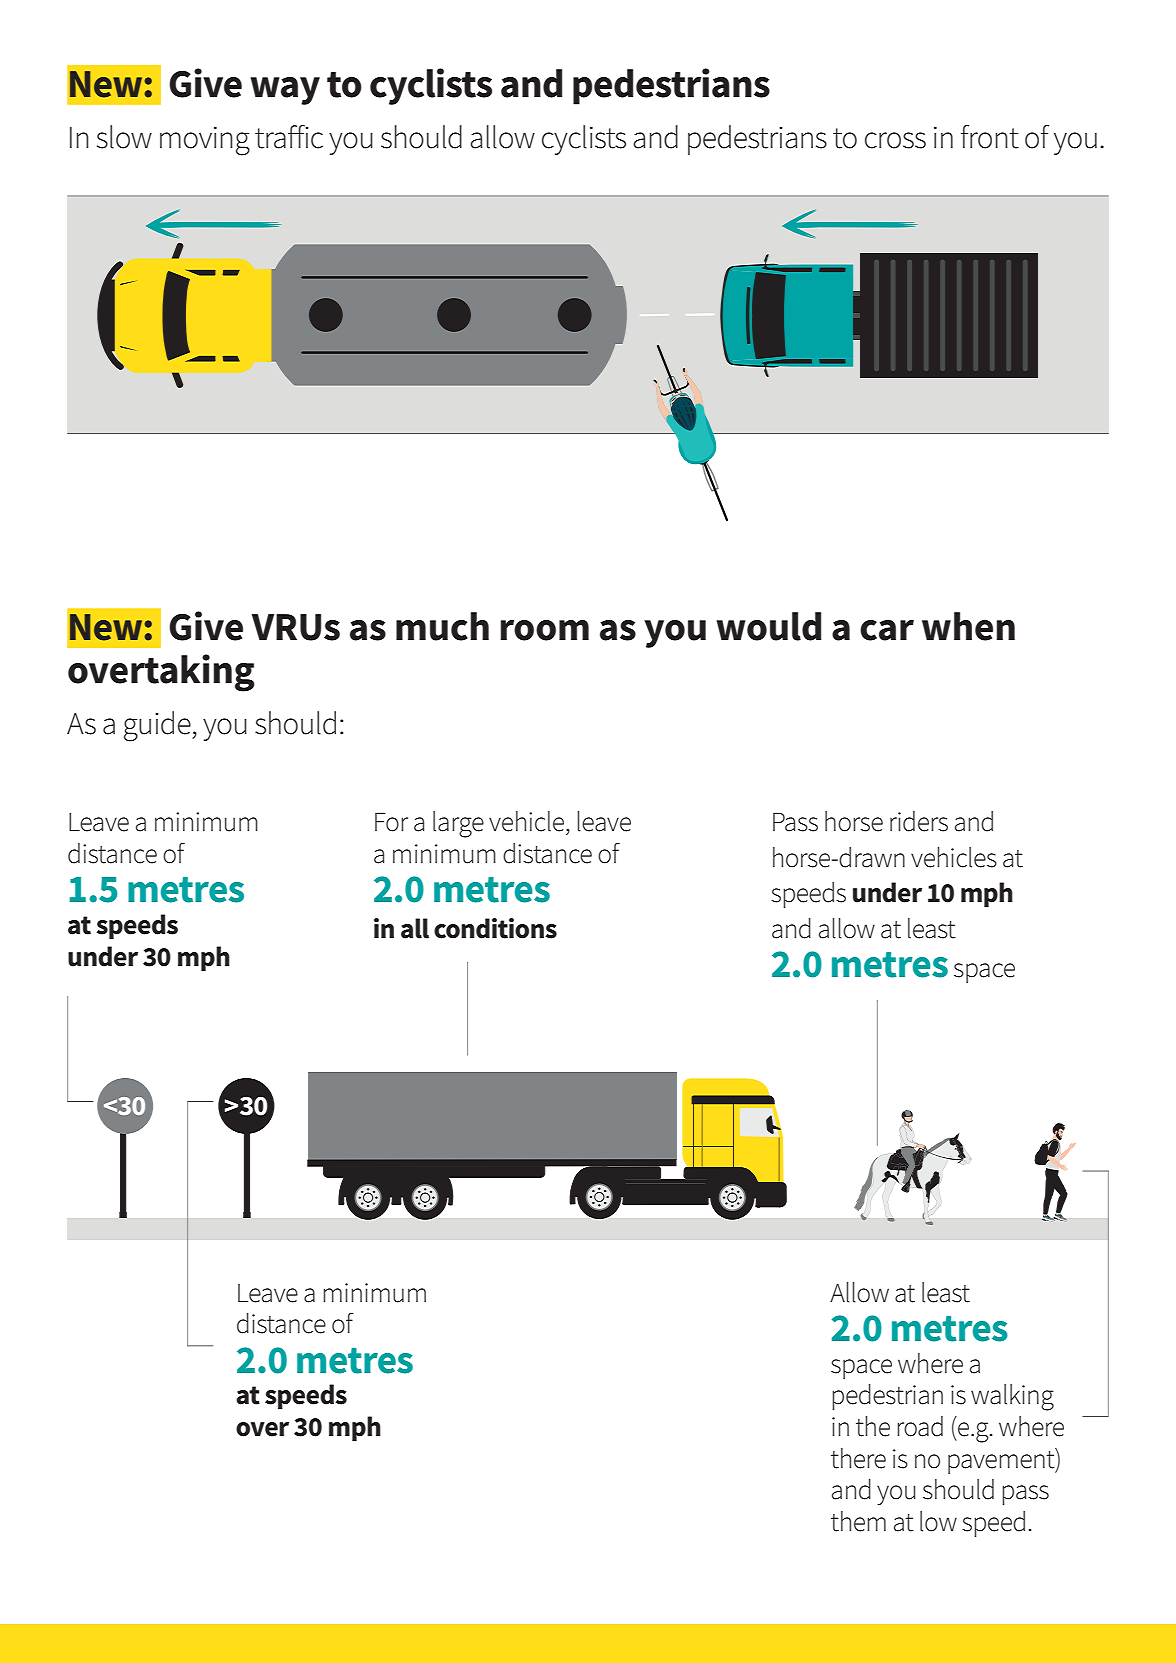 The image size is (1176, 1663). What do you see at coordinates (858, 1521) in the image?
I see `them` at bounding box center [858, 1521].
